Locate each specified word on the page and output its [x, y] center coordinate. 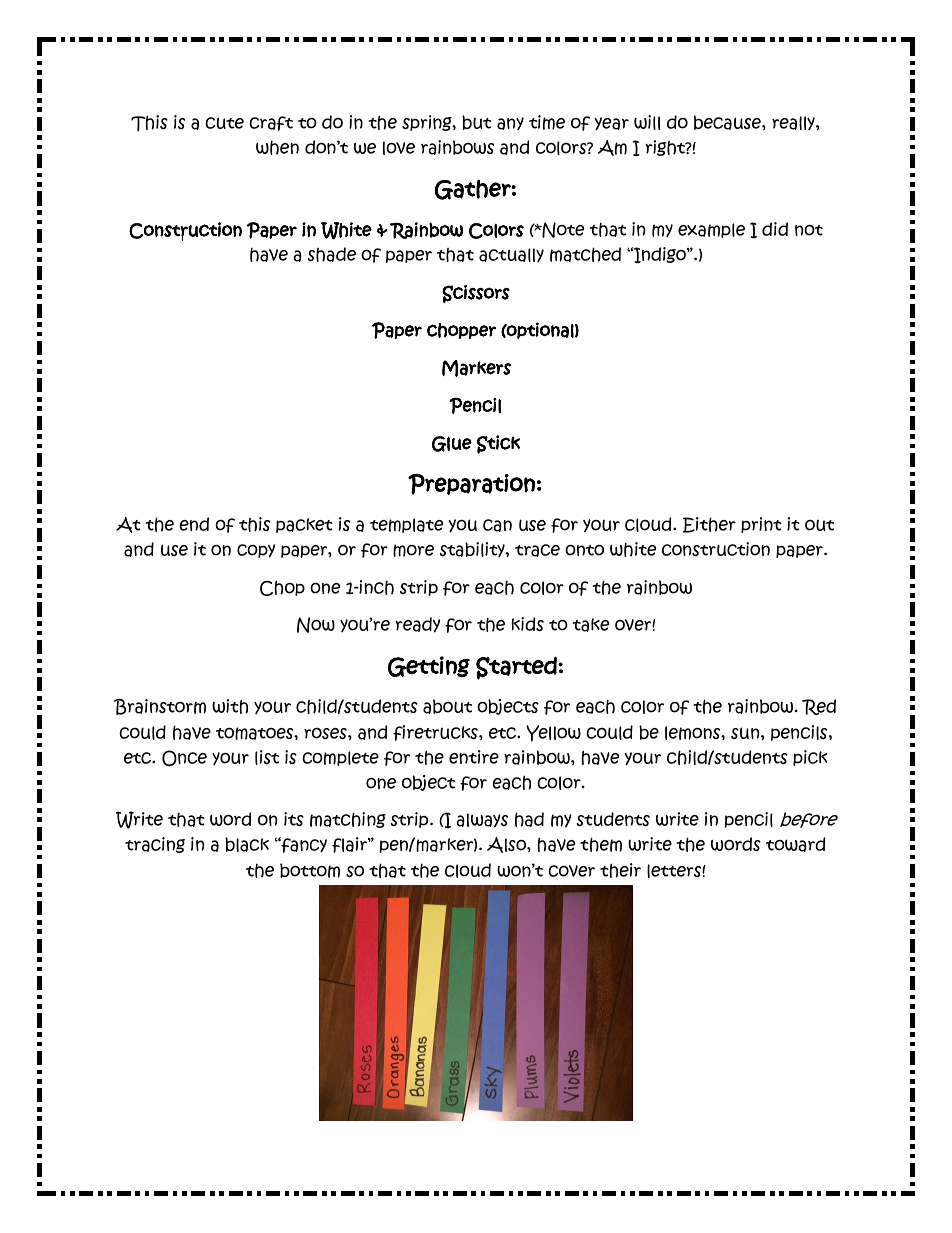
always [482, 820]
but [476, 122]
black [247, 844]
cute [224, 123]
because [728, 122]
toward [795, 844]
